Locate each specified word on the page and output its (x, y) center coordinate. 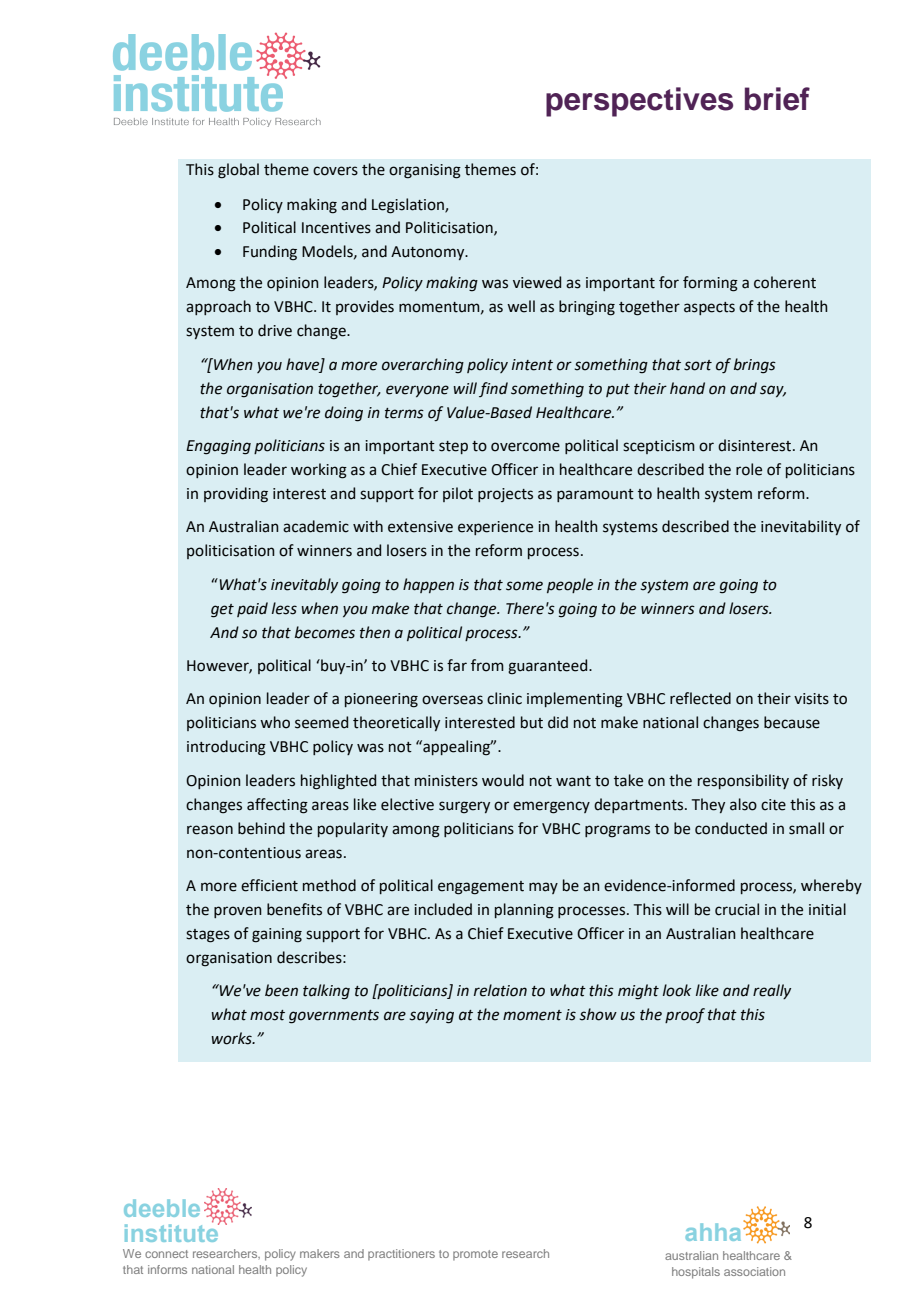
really (772, 991)
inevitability (801, 527)
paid (252, 609)
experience (495, 528)
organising (425, 171)
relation (500, 990)
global (238, 171)
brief (777, 99)
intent (532, 365)
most (267, 1015)
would (503, 780)
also (743, 804)
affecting (277, 806)
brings (755, 366)
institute (173, 1231)
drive (275, 330)
